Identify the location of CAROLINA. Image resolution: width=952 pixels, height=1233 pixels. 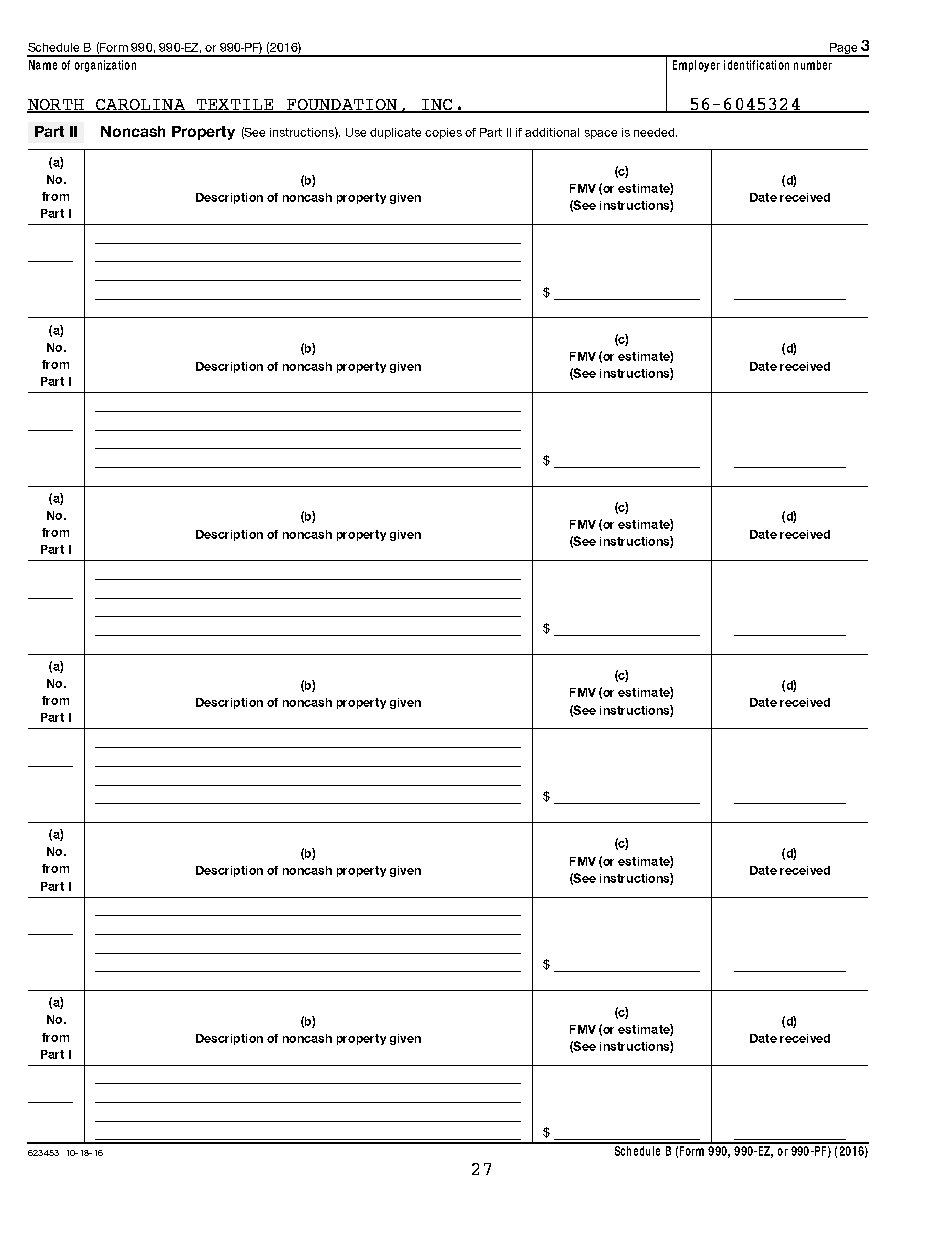
(140, 106).
